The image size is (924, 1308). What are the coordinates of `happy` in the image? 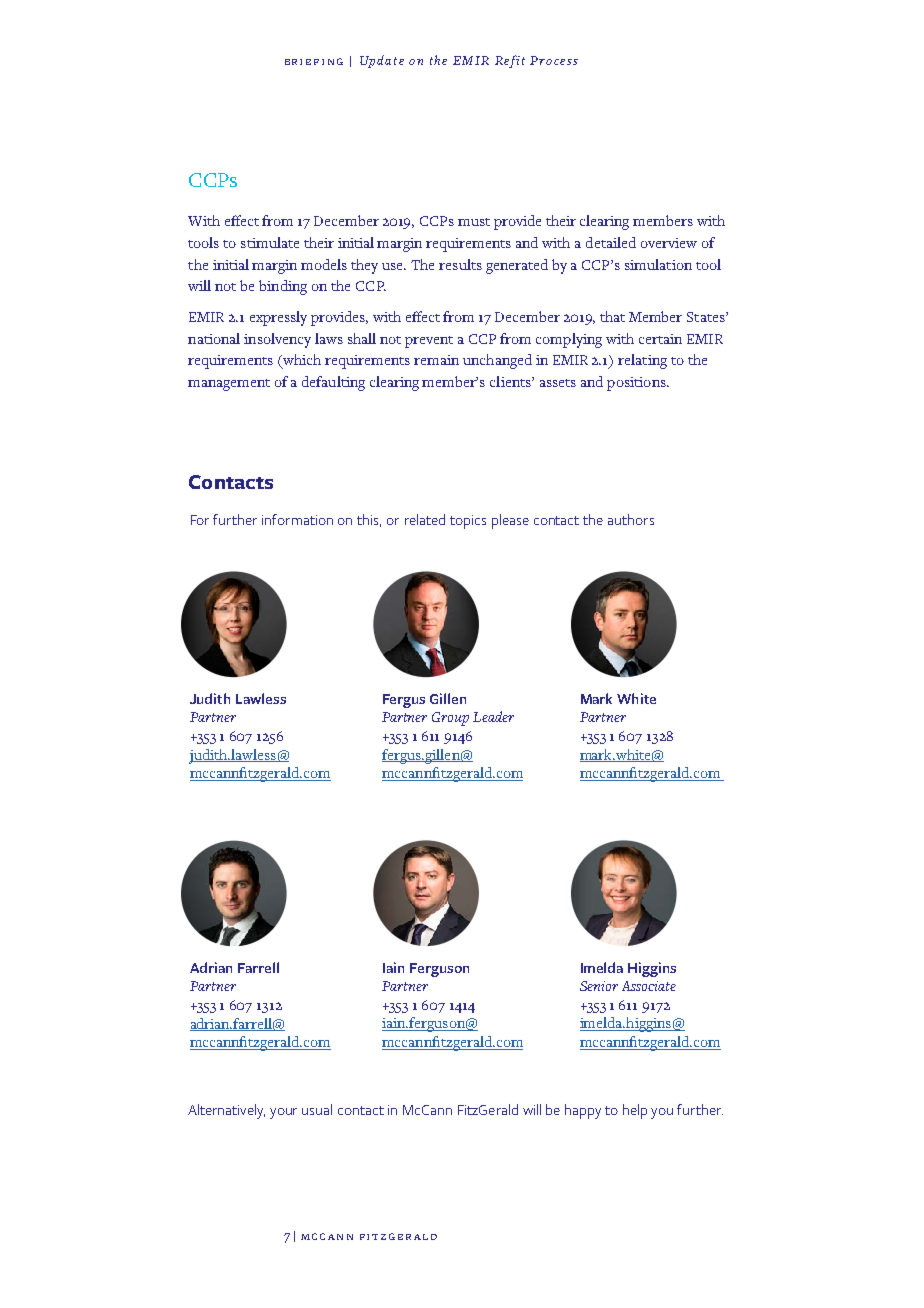 It's located at (583, 1111).
